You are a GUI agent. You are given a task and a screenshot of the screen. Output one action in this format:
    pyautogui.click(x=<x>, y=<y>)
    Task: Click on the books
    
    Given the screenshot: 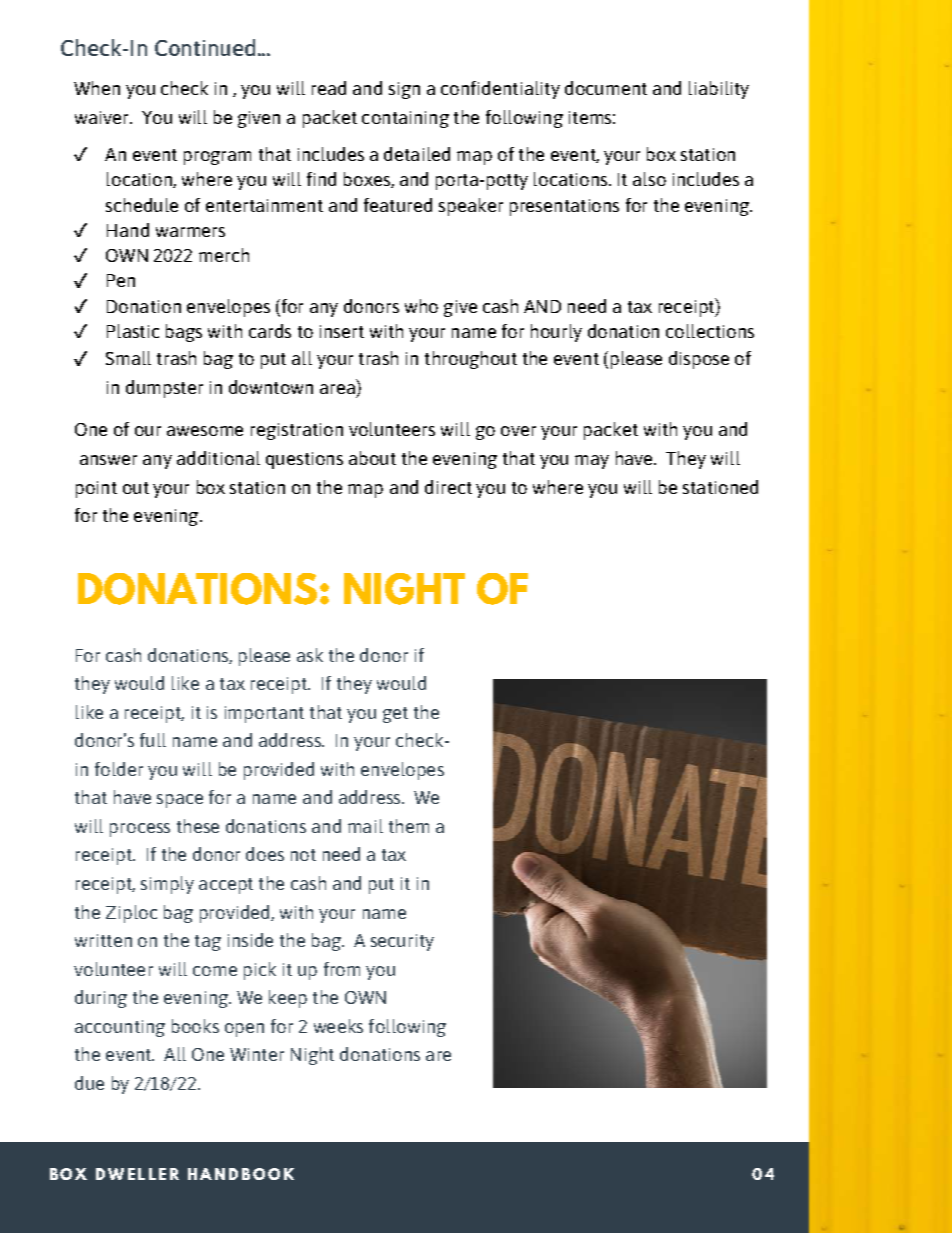 What is the action you would take?
    pyautogui.click(x=195, y=1026)
